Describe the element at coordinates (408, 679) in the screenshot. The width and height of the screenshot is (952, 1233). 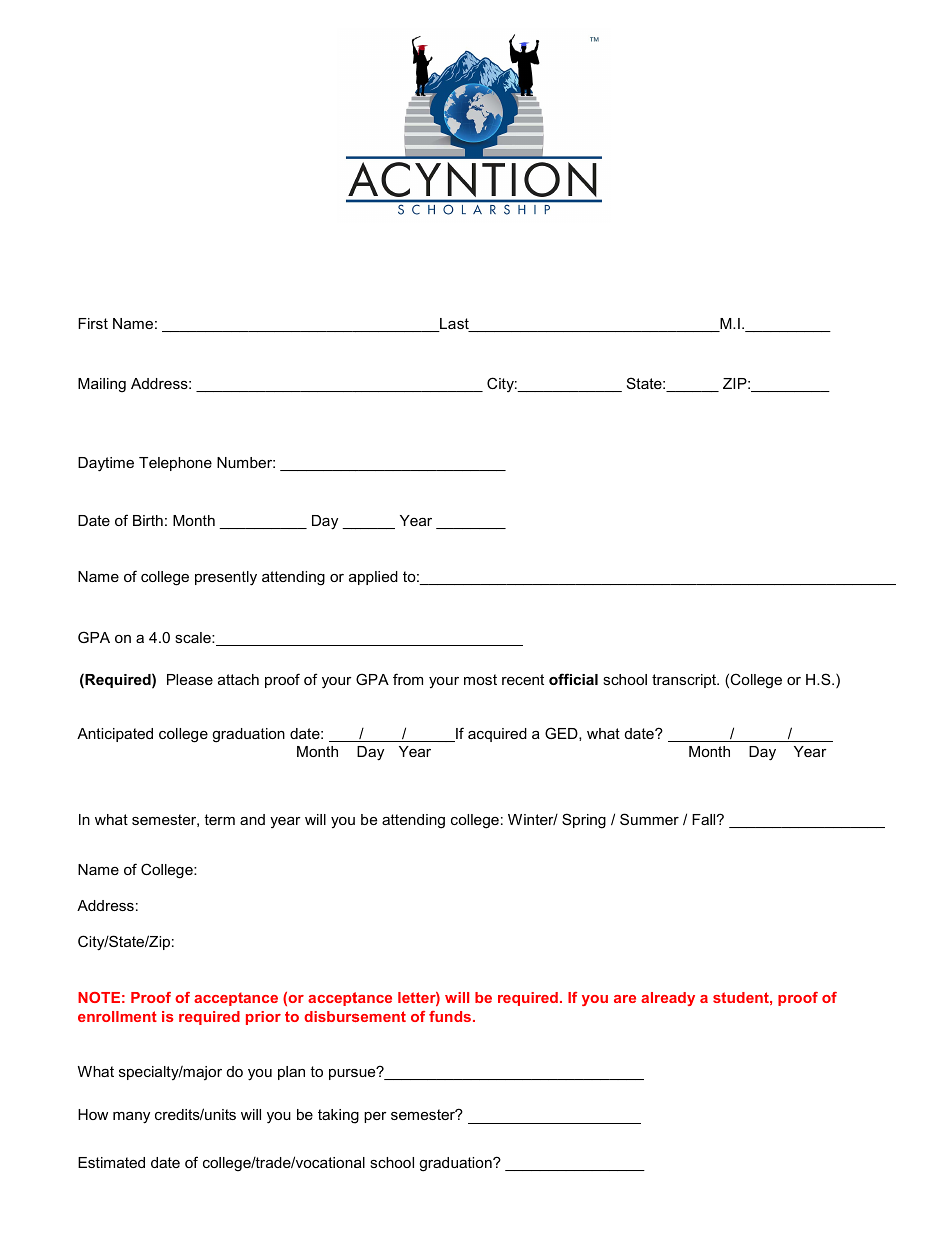
I see `from` at that location.
